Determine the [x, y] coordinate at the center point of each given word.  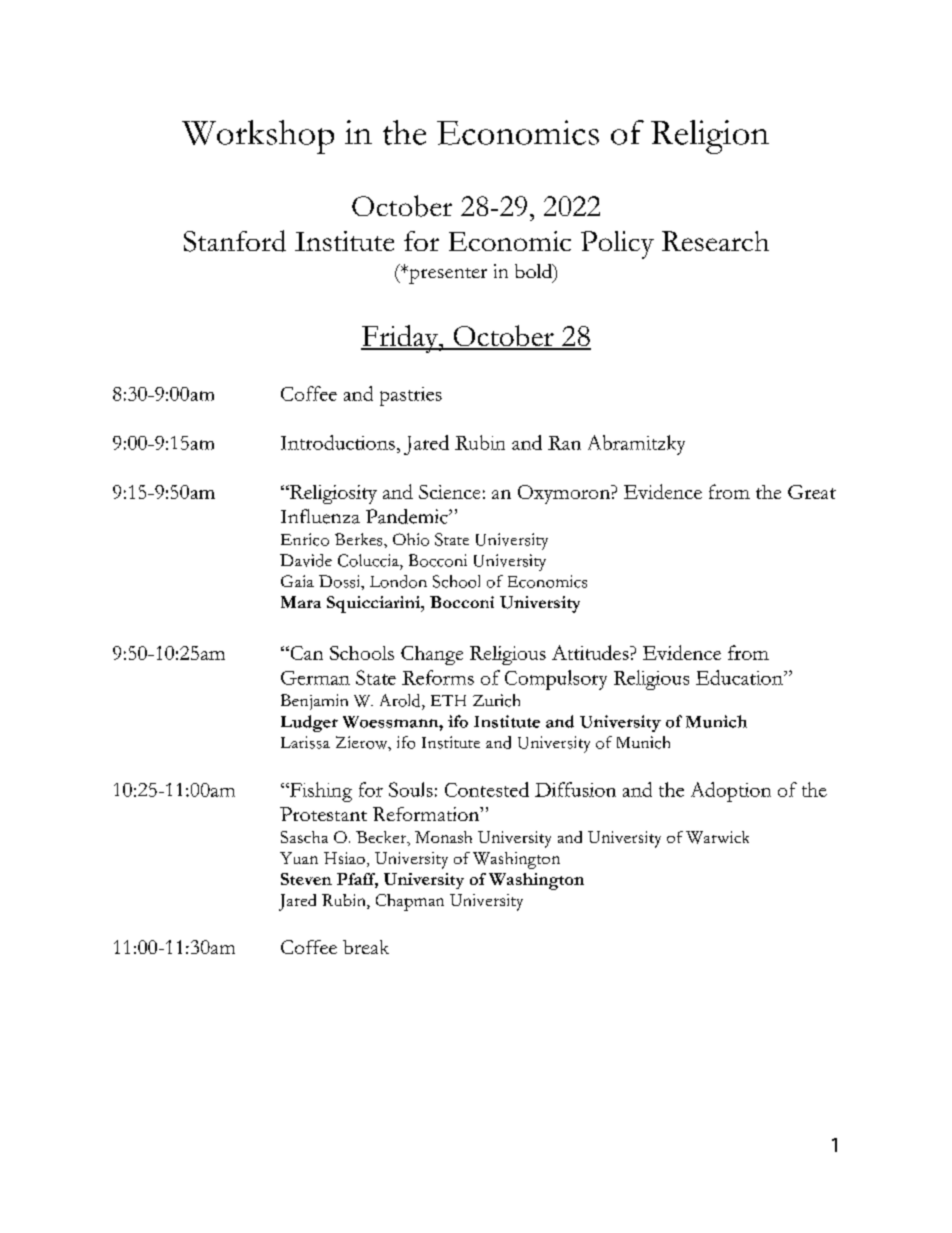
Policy [617, 245]
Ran [564, 443]
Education [740, 677]
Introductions [338, 442]
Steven [306, 879]
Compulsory [556, 680]
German [315, 678]
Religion [710, 137]
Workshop [258, 137]
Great [812, 492]
